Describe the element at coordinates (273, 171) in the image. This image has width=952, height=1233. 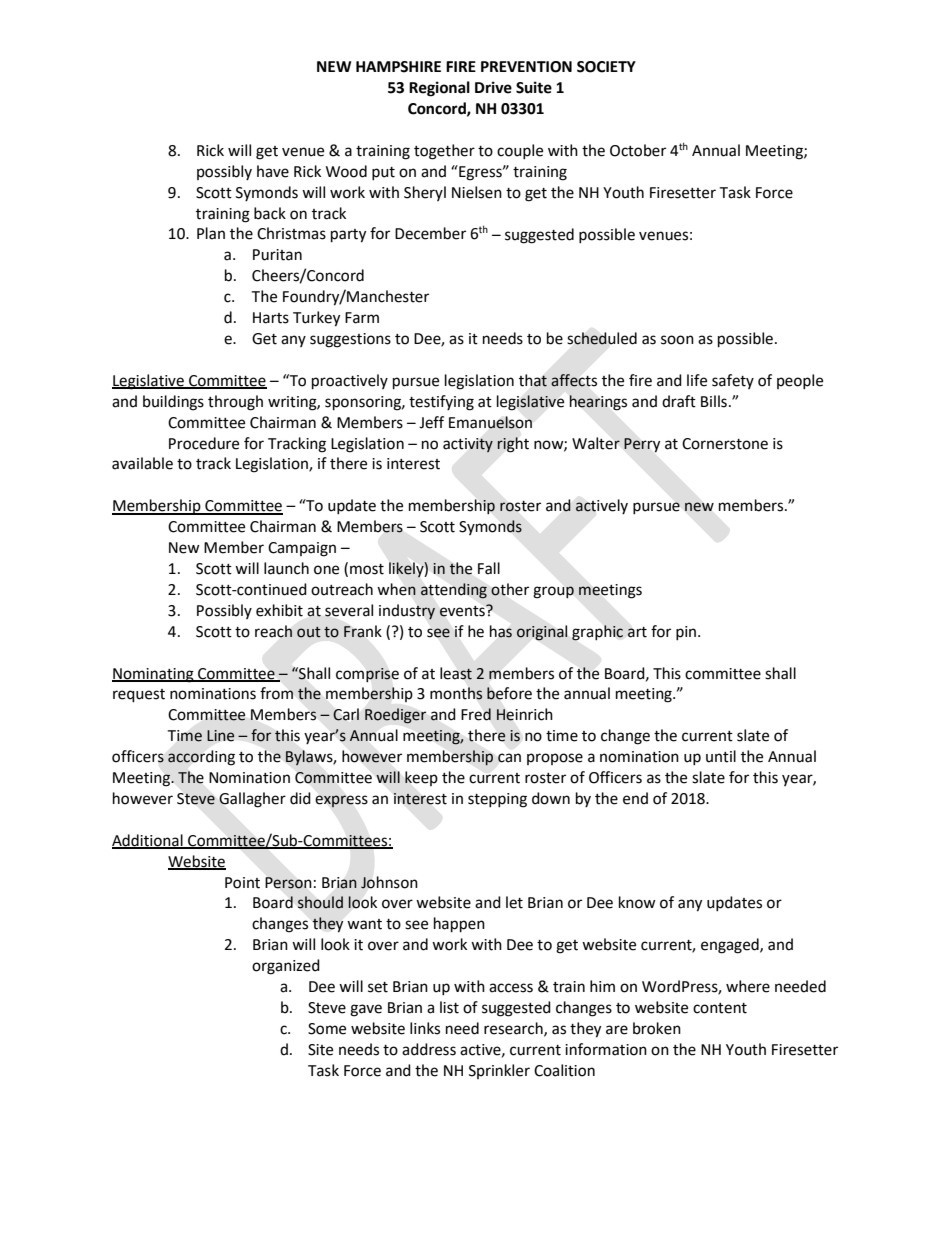
I see `have` at that location.
